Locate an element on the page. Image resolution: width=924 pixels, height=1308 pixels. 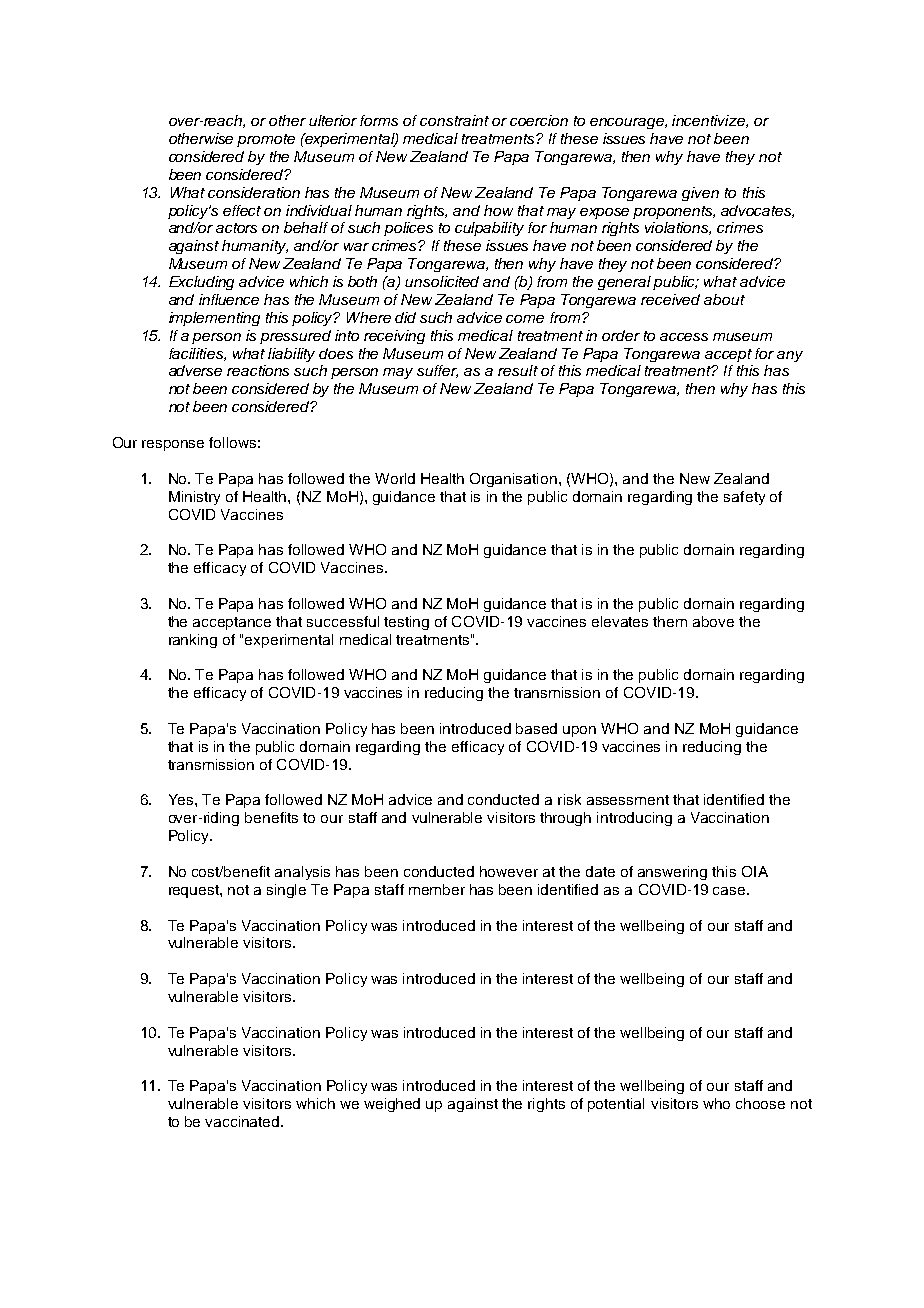
promote is located at coordinates (266, 140).
